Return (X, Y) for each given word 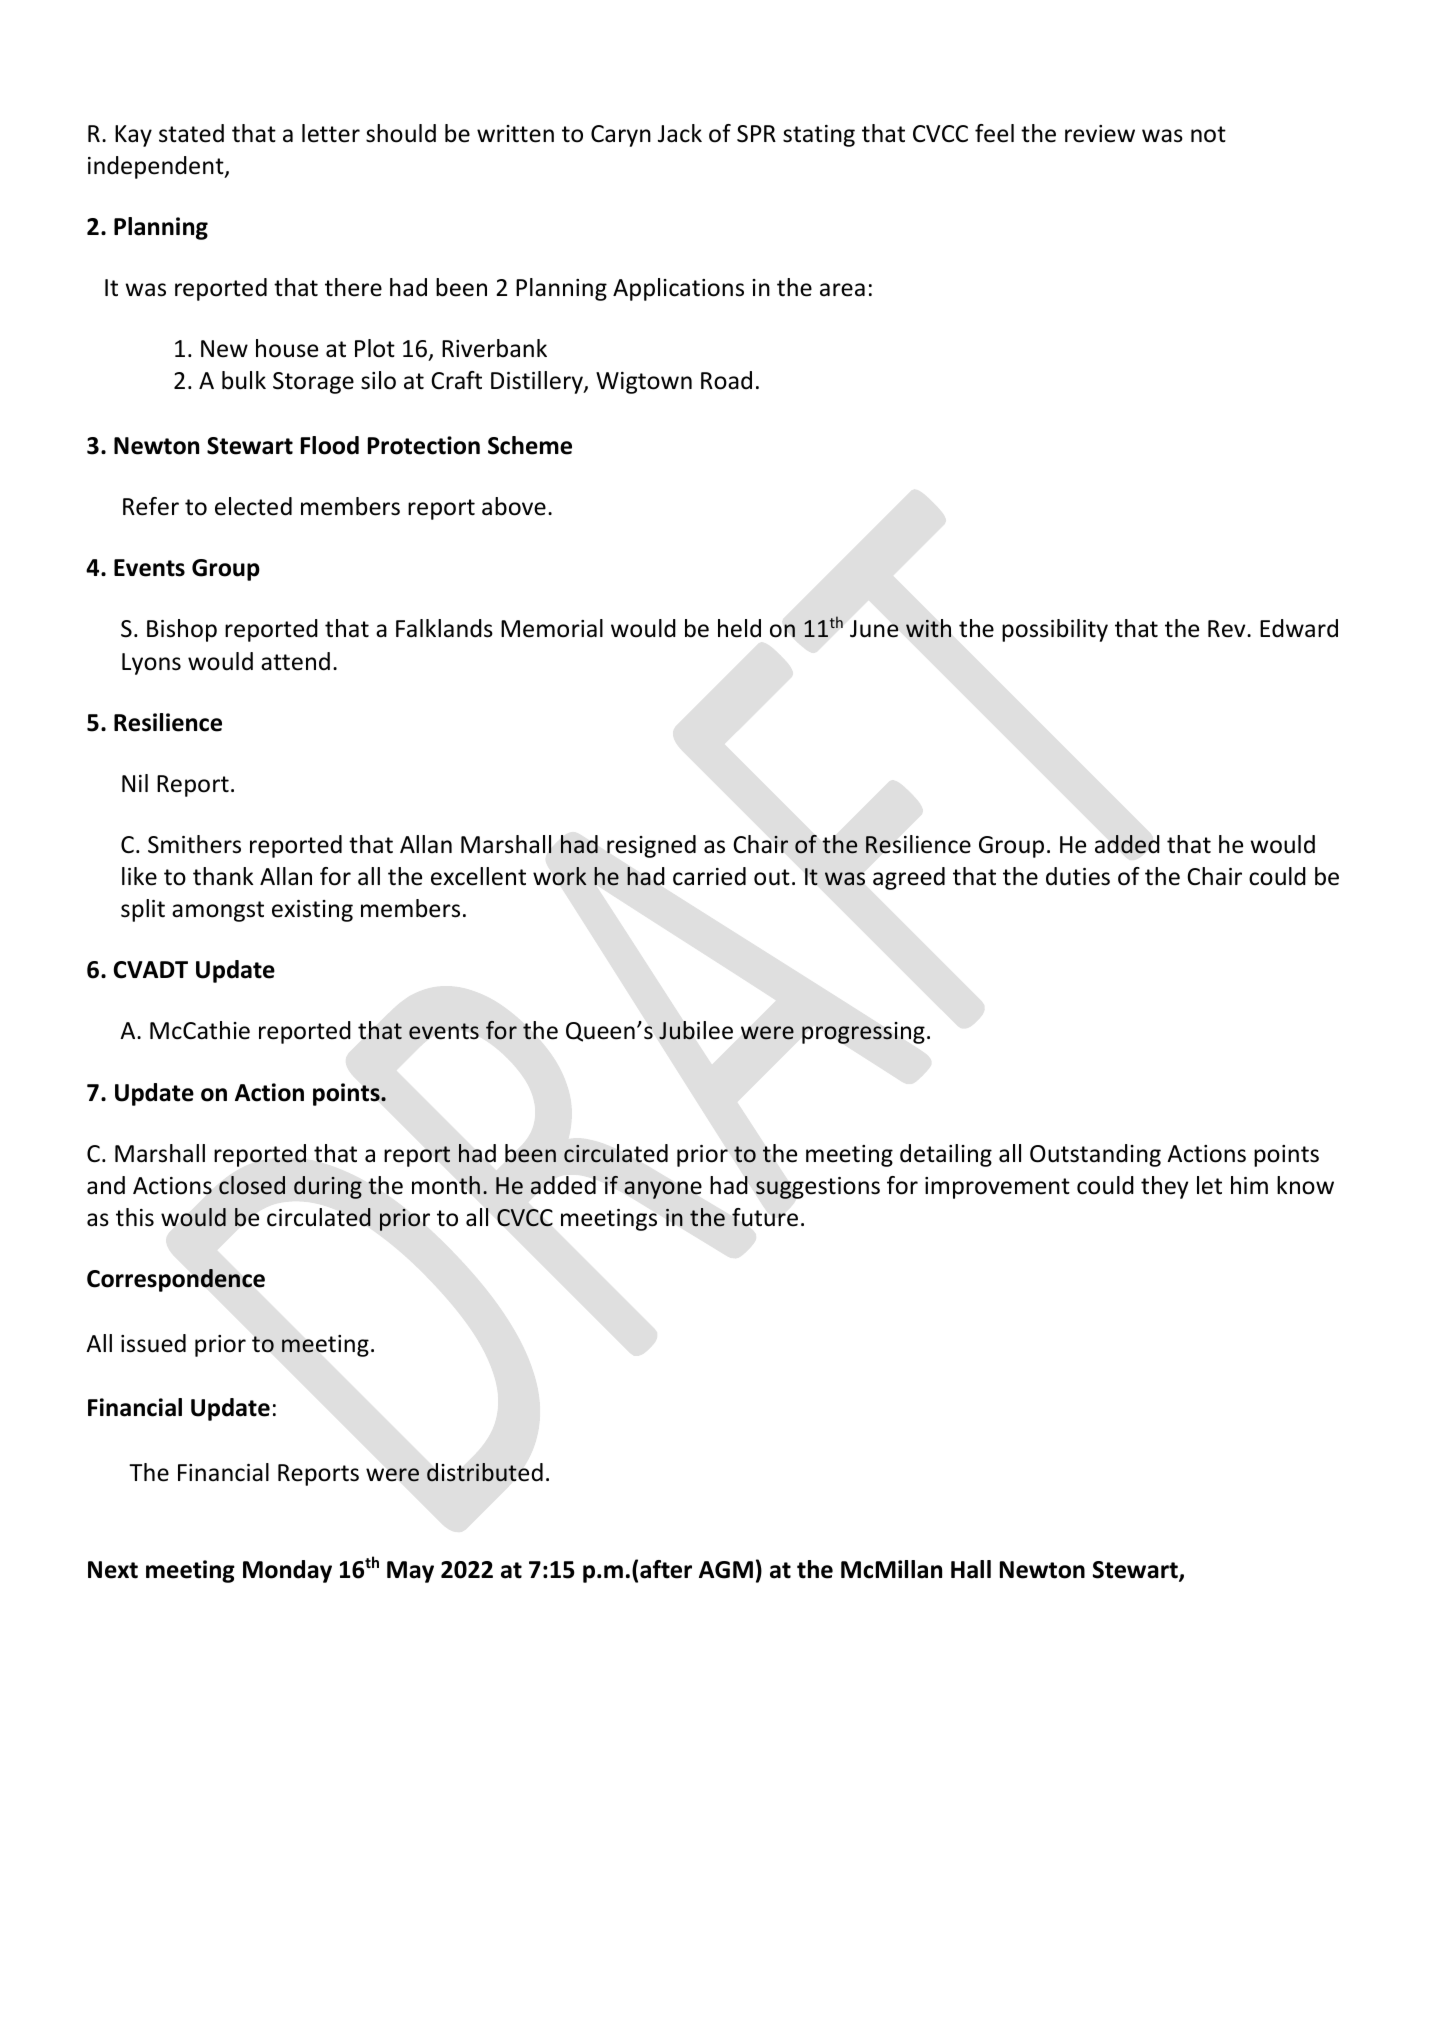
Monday (287, 1571)
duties (1078, 876)
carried (709, 876)
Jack (680, 133)
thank (223, 876)
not (1208, 134)
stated (191, 133)
